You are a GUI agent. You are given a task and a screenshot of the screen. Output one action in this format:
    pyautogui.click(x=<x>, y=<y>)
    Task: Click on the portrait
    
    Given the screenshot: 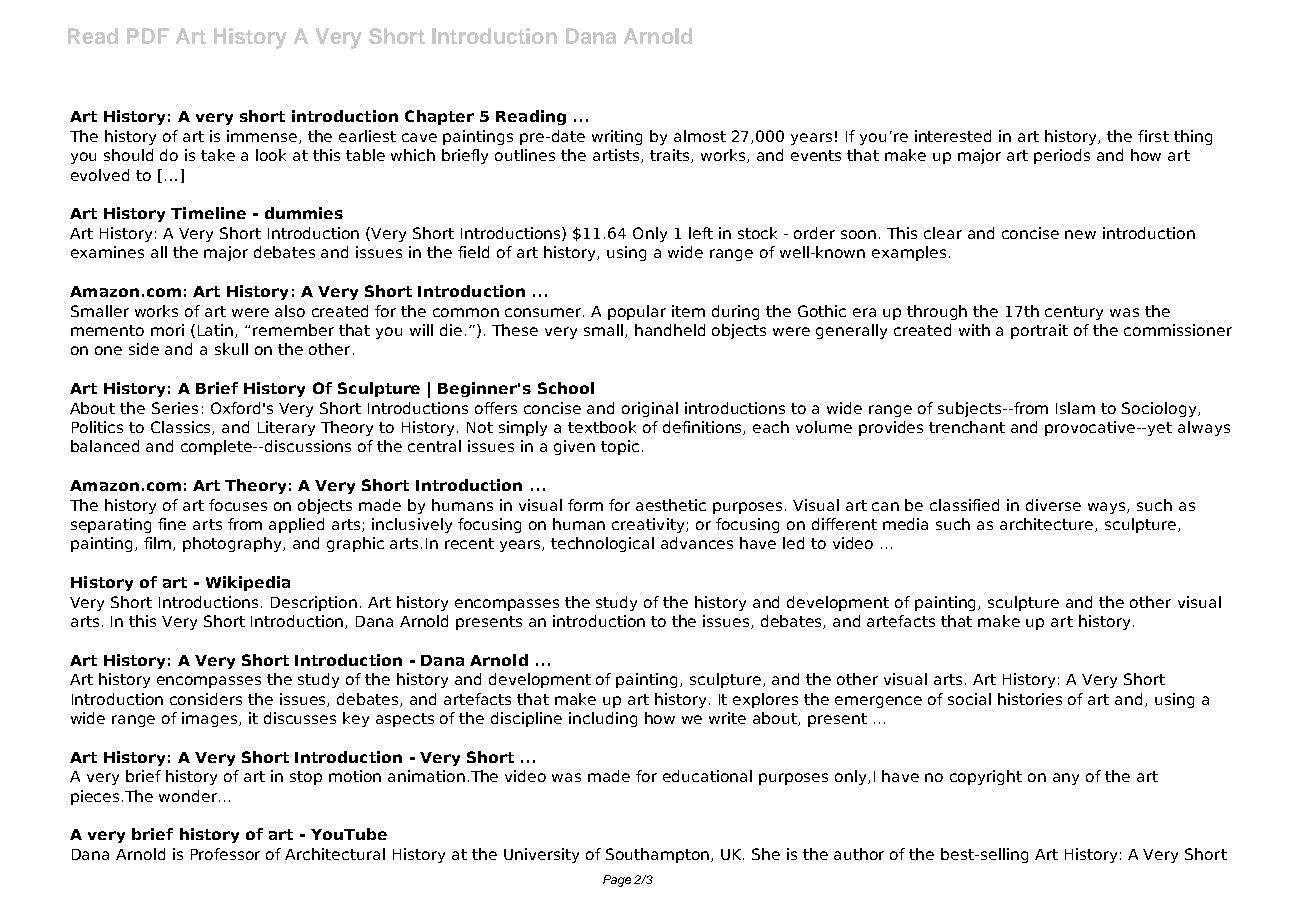 What is the action you would take?
    pyautogui.click(x=1039, y=331)
